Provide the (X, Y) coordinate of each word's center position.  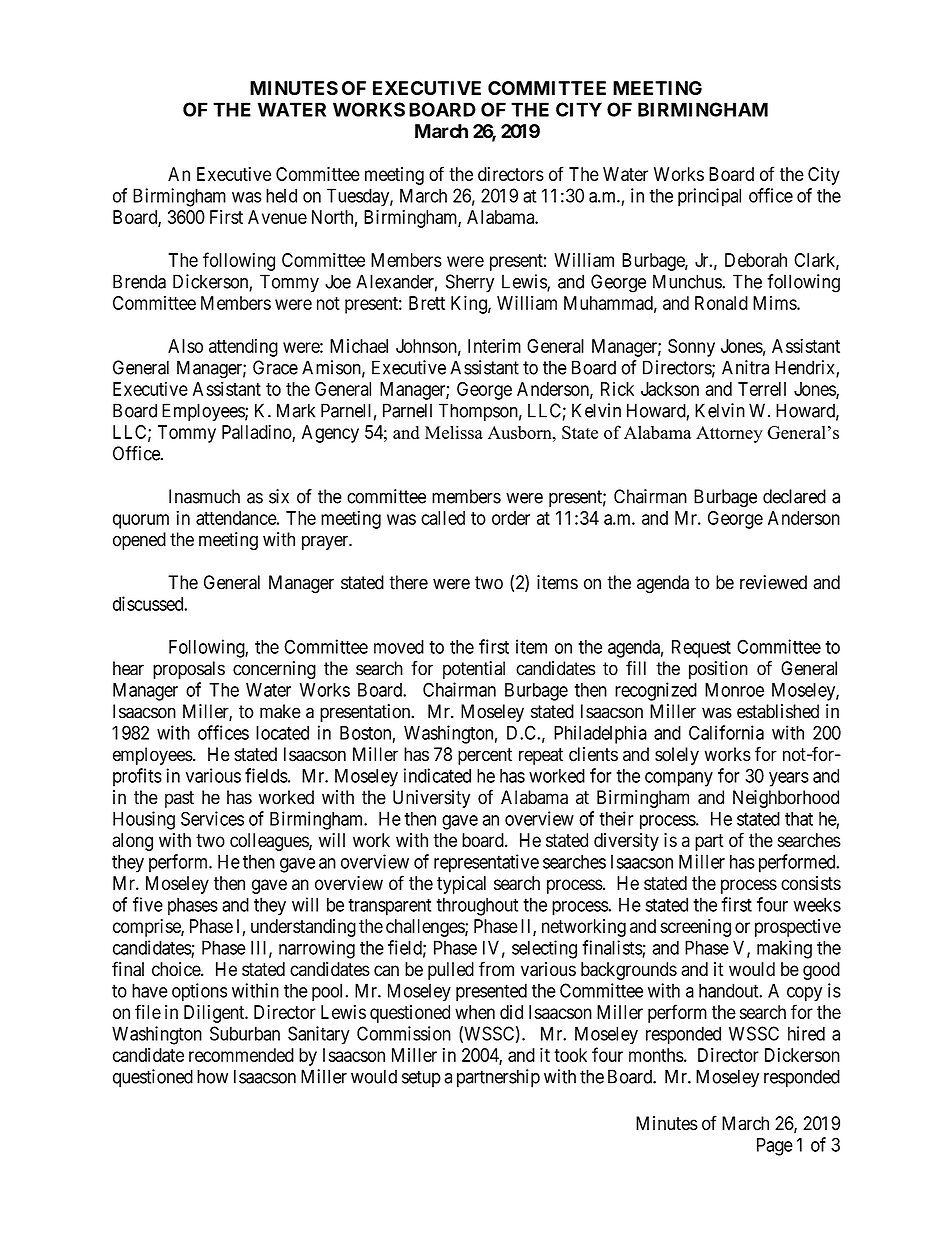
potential (474, 670)
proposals (189, 670)
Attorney (729, 434)
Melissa (454, 432)
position (718, 670)
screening (695, 928)
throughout (477, 906)
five (148, 904)
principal (709, 197)
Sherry (470, 283)
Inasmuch (204, 496)
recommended (241, 1055)
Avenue (277, 217)
